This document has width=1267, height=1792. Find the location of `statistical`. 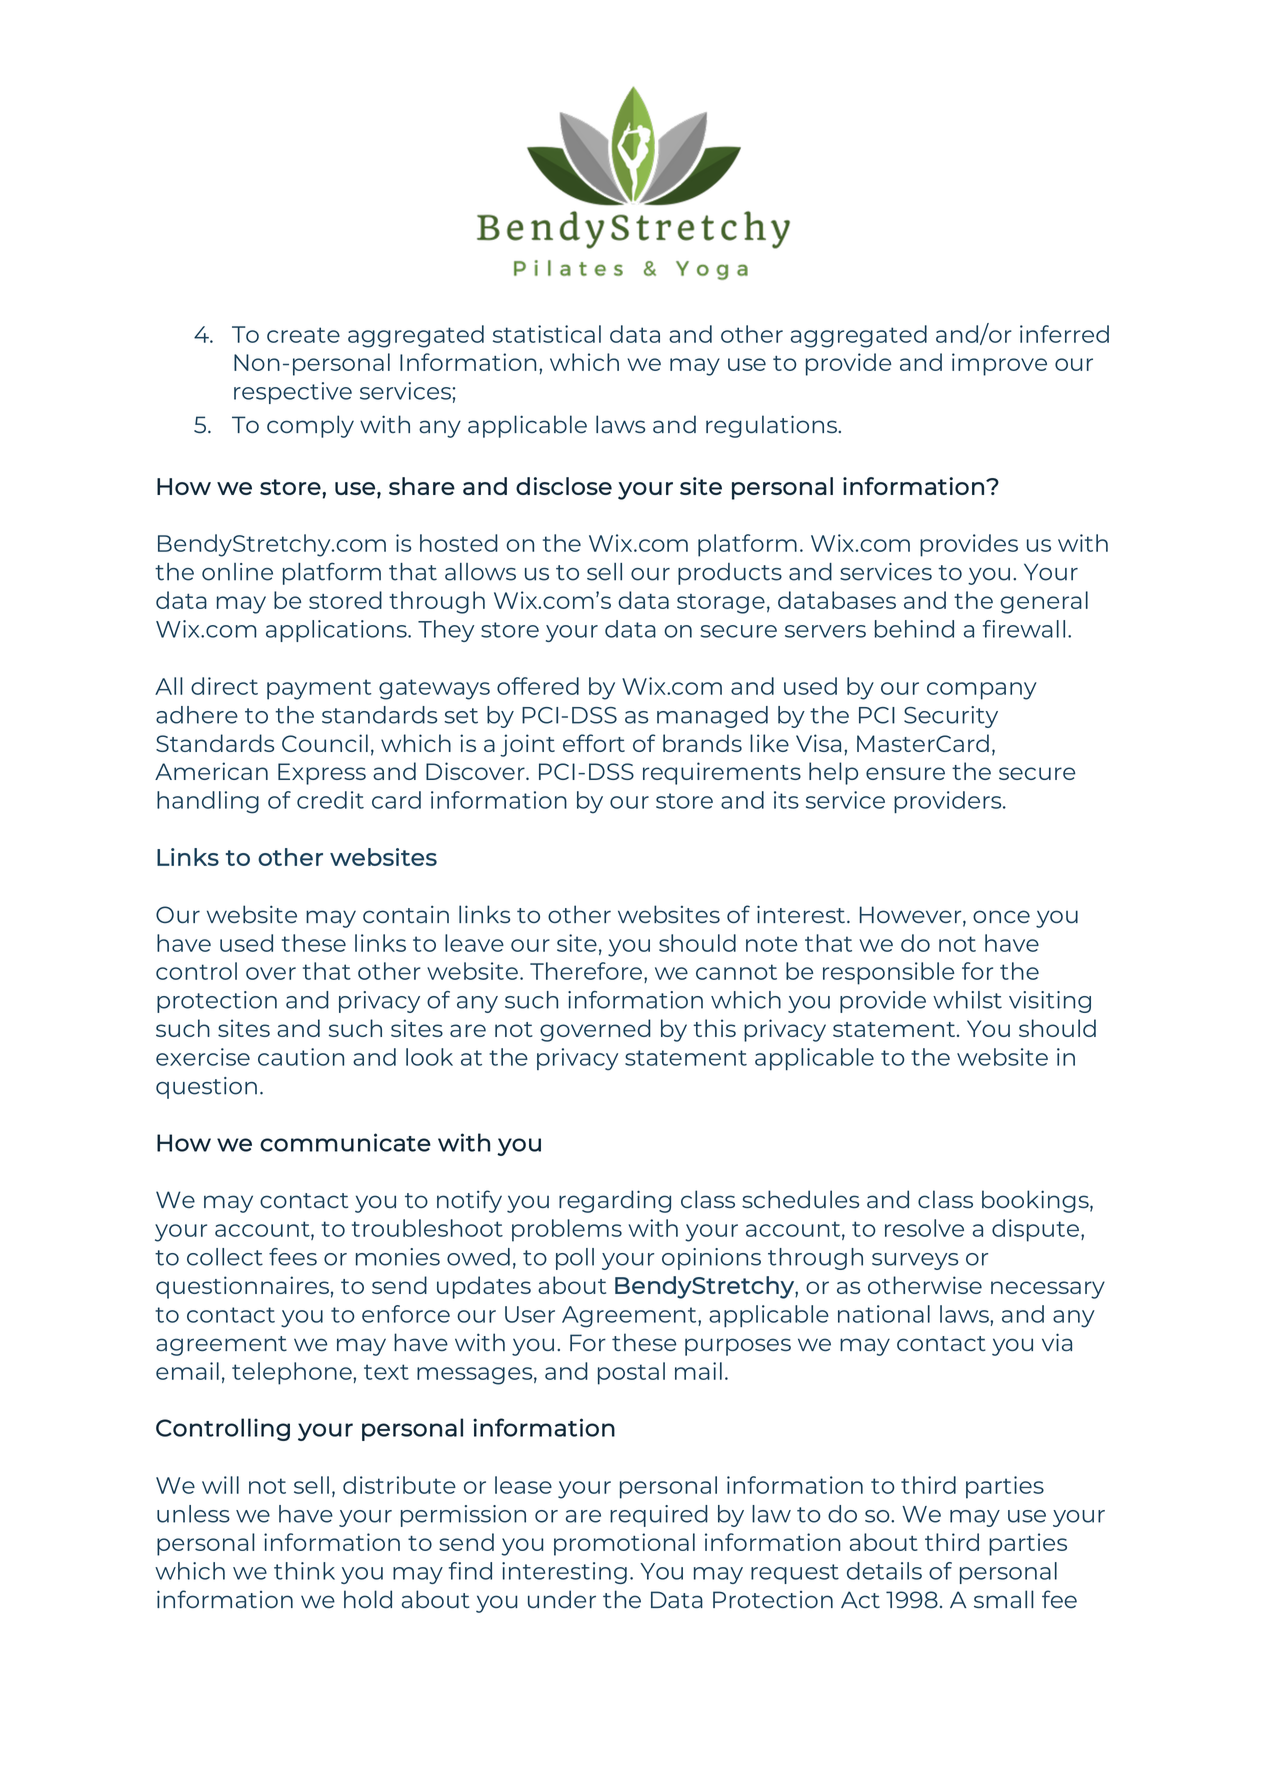

statistical is located at coordinates (547, 334).
